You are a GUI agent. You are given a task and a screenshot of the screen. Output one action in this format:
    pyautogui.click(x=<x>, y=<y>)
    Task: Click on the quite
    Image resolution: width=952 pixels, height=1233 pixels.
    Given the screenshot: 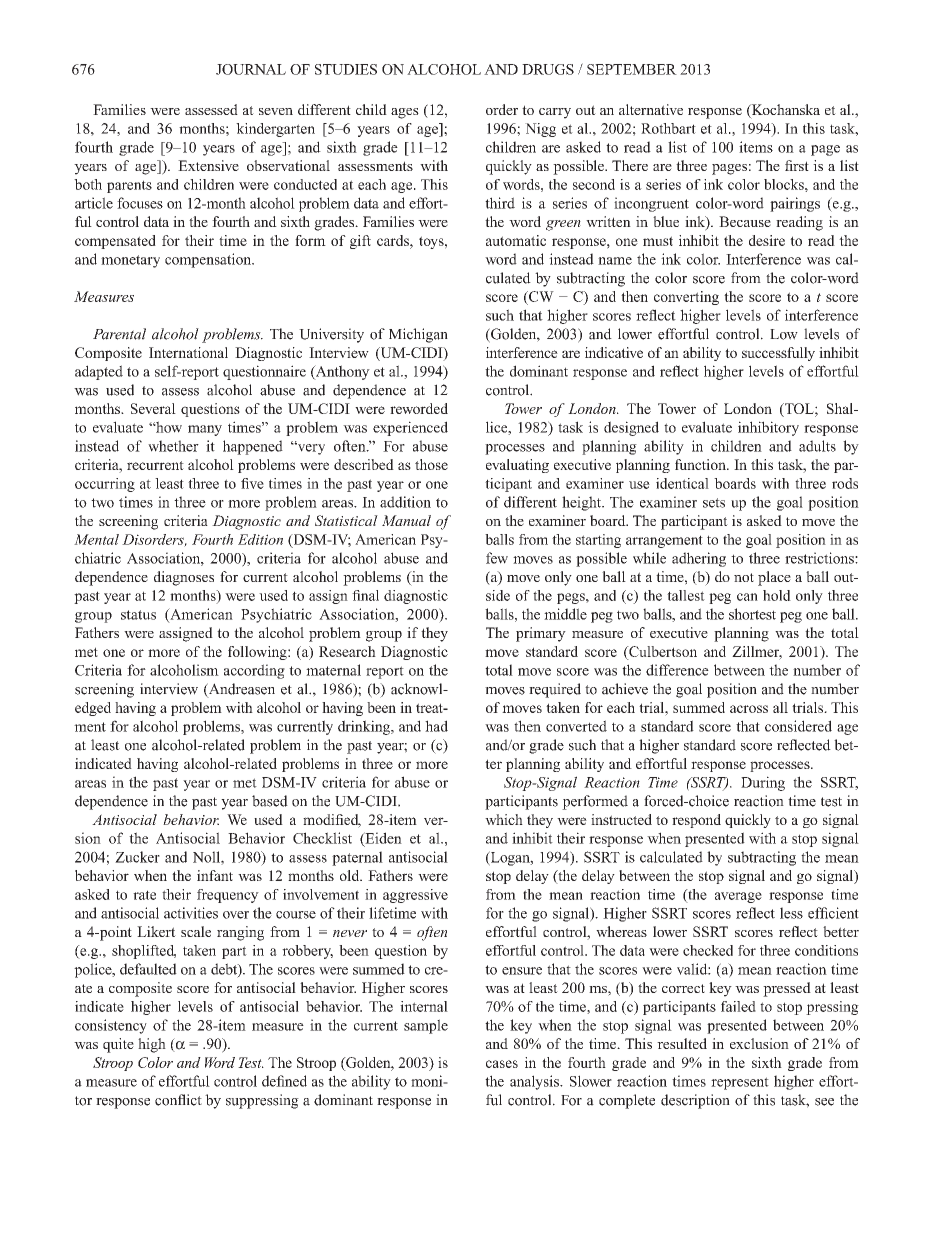 What is the action you would take?
    pyautogui.click(x=118, y=1045)
